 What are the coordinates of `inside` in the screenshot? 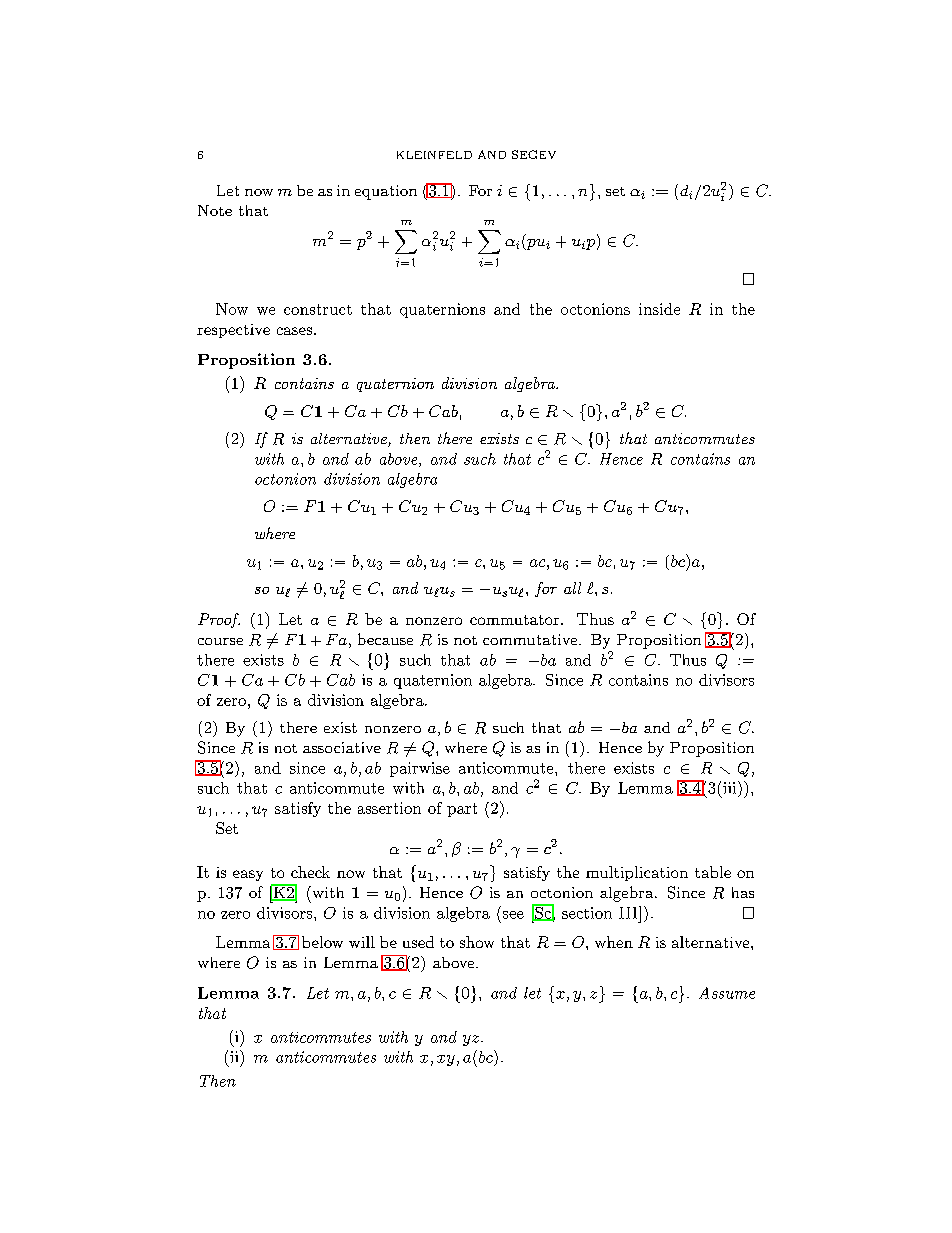 It's located at (659, 309).
